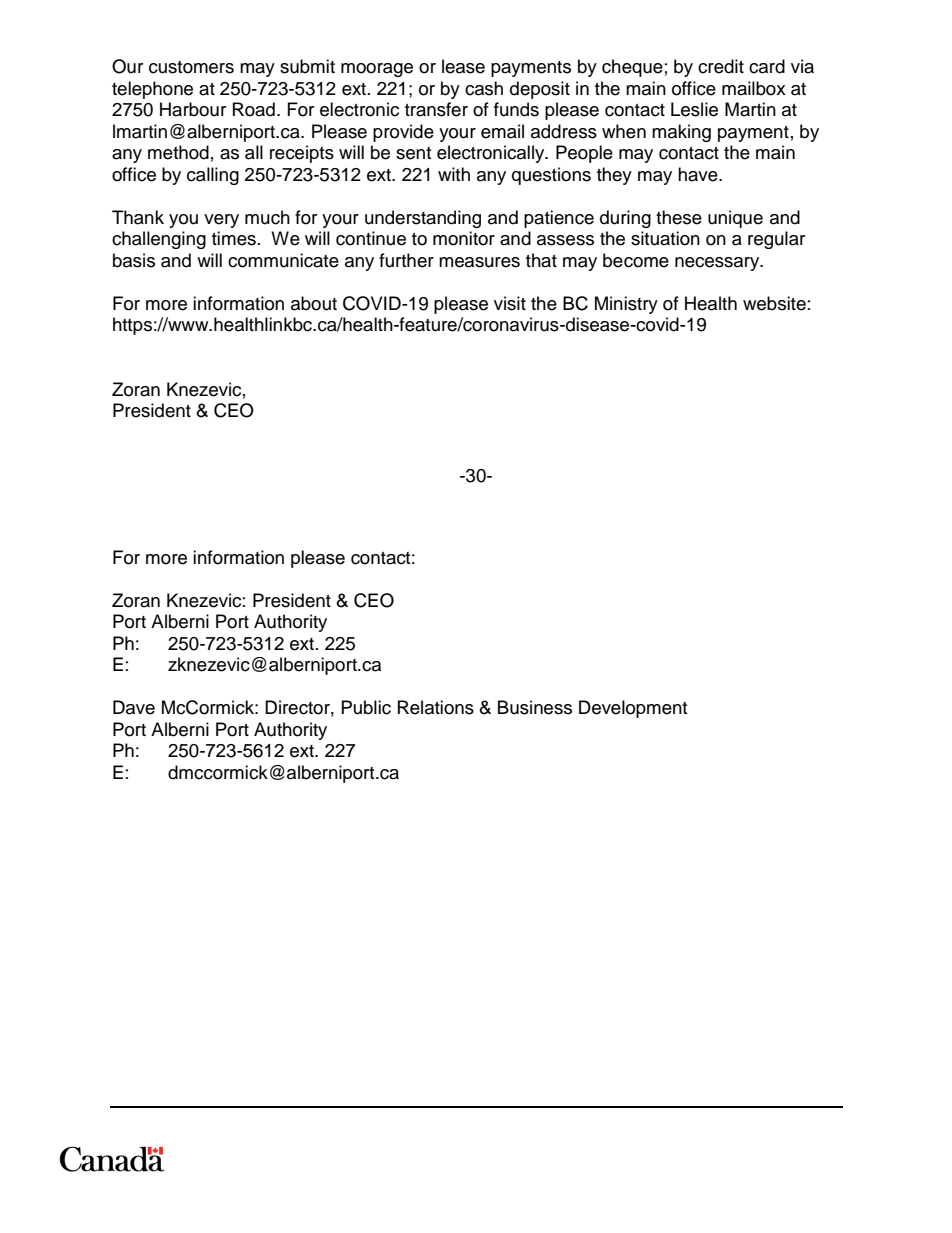 The image size is (952, 1233). Describe the element at coordinates (721, 66) in the screenshot. I see `credit` at that location.
